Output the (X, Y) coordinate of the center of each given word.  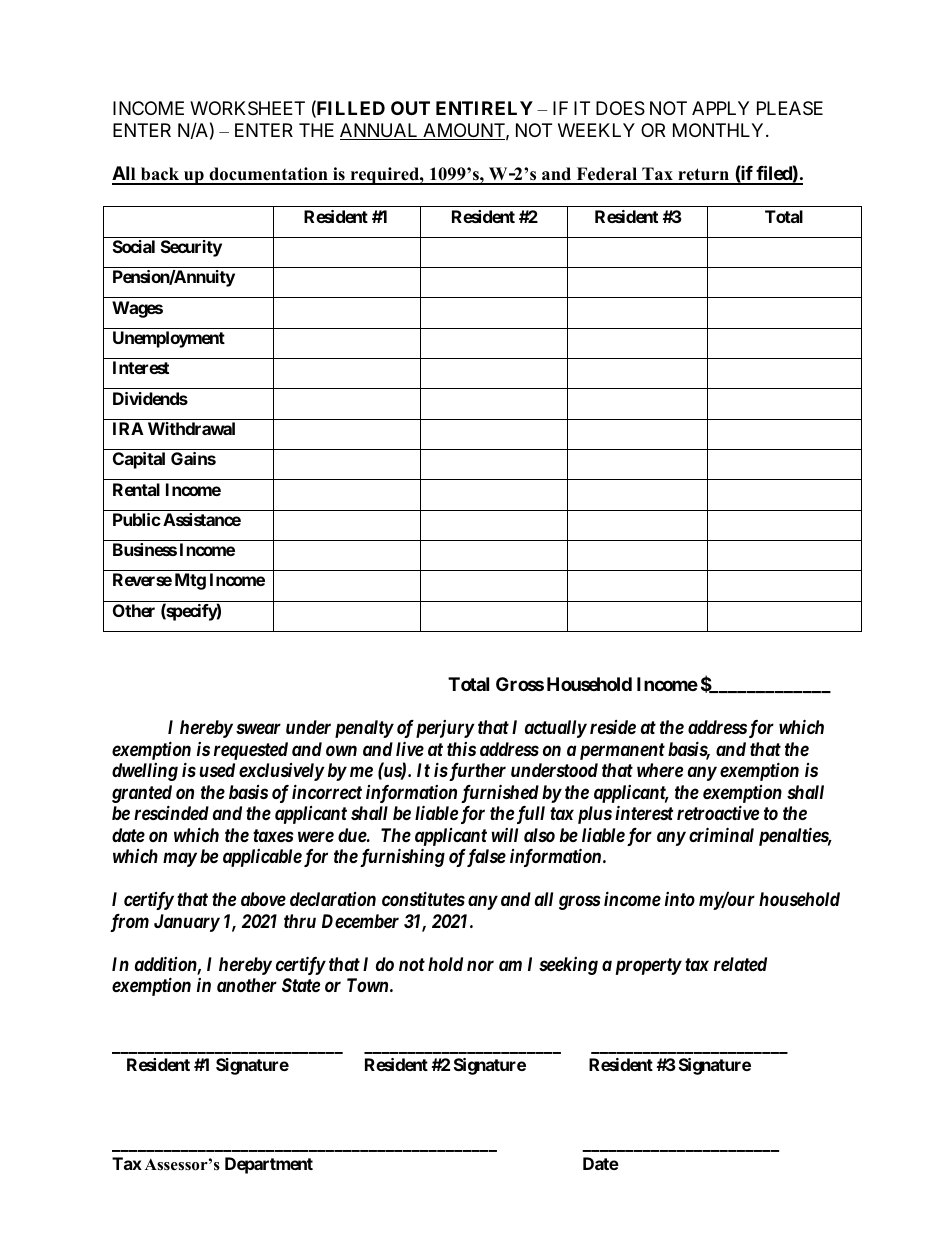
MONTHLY (720, 130)
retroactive (718, 813)
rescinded (171, 812)
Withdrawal (191, 428)
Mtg (190, 581)
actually (556, 729)
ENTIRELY (484, 108)
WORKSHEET (247, 108)
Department (269, 1165)
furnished (500, 793)
